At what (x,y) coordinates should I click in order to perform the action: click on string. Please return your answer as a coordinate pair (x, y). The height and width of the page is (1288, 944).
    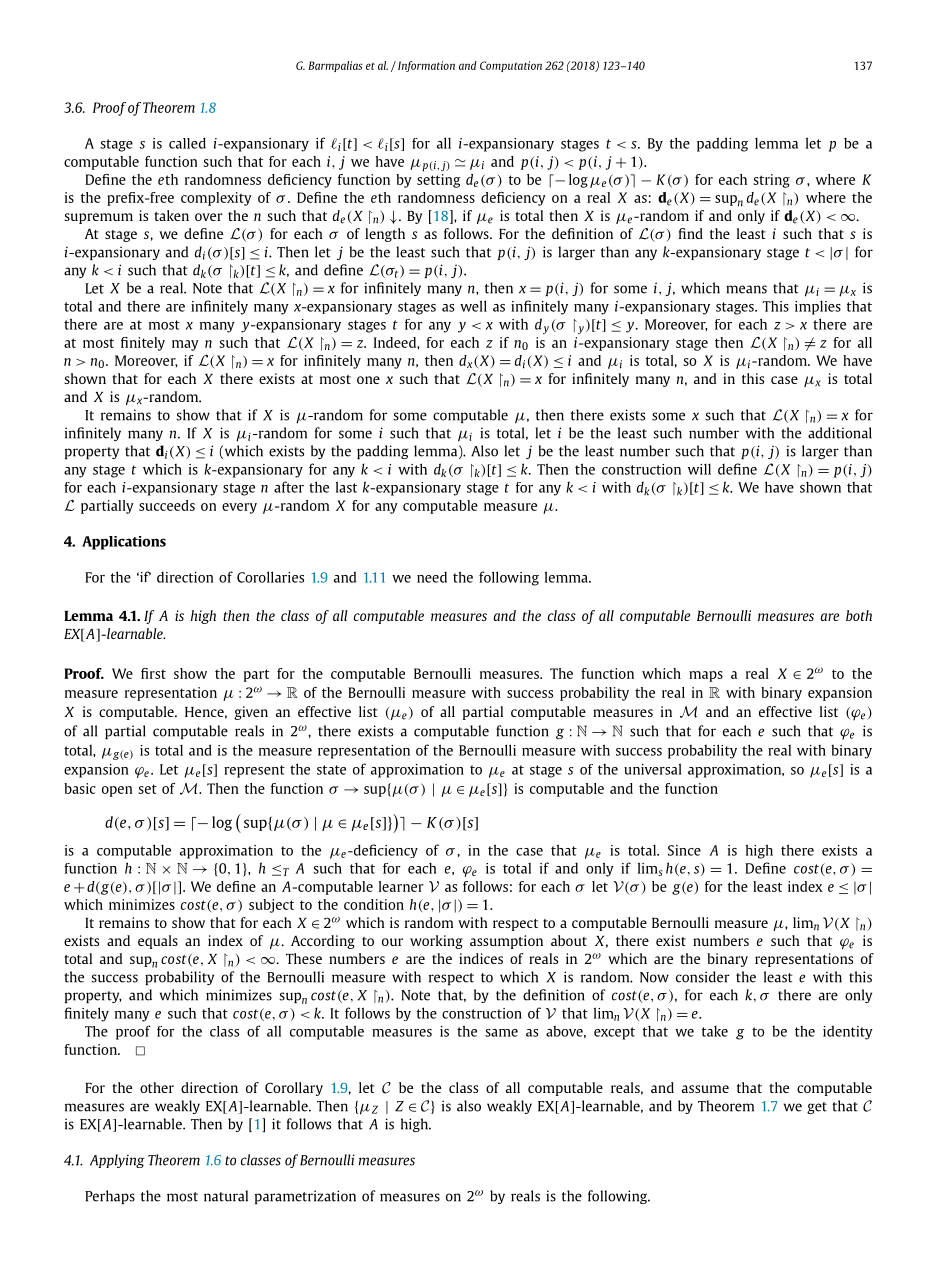
    Looking at the image, I should click on (771, 181).
